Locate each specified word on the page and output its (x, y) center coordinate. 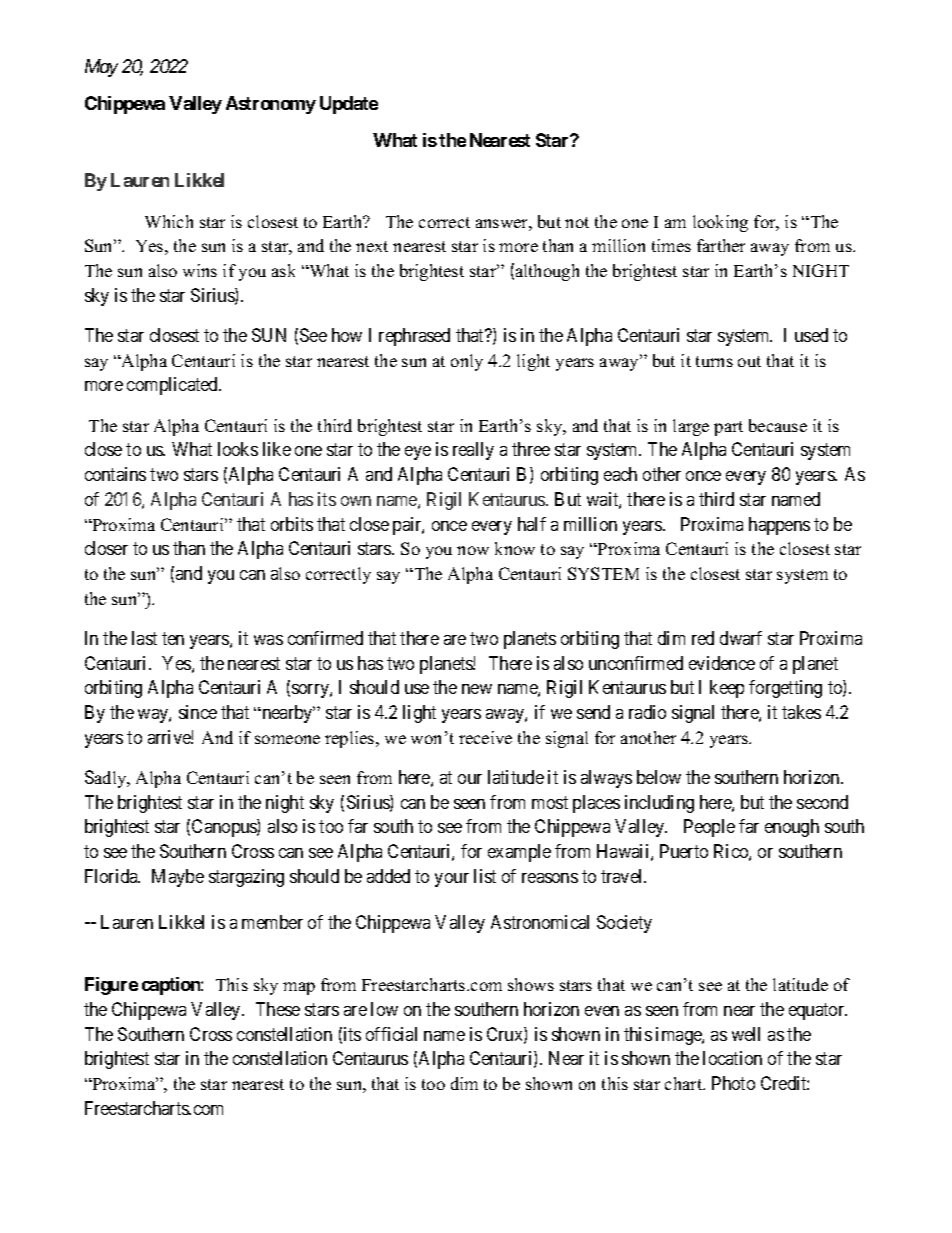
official (391, 1034)
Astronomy (271, 105)
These (278, 1009)
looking (720, 223)
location (732, 1058)
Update (349, 105)
